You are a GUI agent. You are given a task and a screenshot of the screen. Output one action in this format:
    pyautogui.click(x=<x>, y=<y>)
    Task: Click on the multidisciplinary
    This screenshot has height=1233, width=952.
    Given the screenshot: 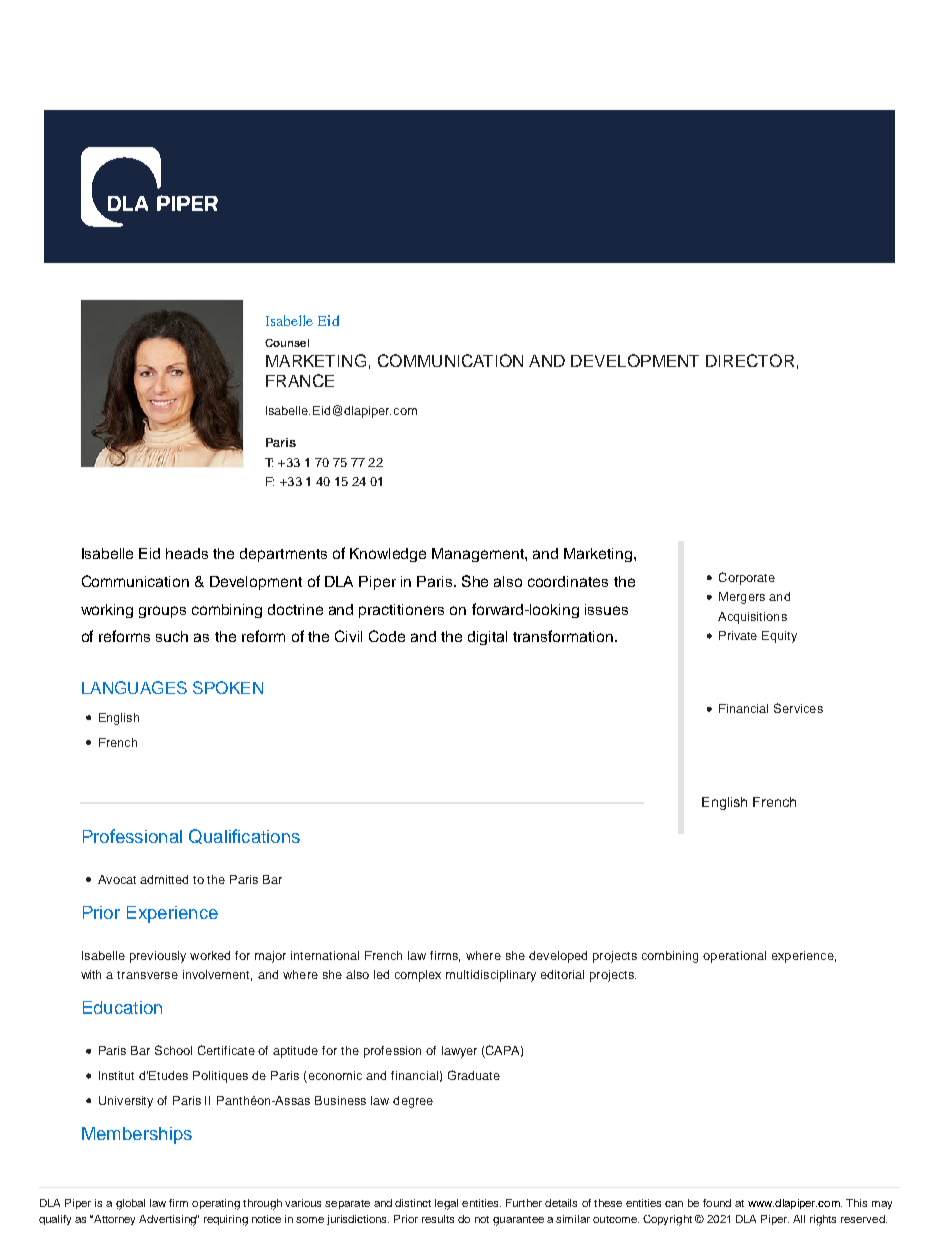 What is the action you would take?
    pyautogui.click(x=491, y=976)
